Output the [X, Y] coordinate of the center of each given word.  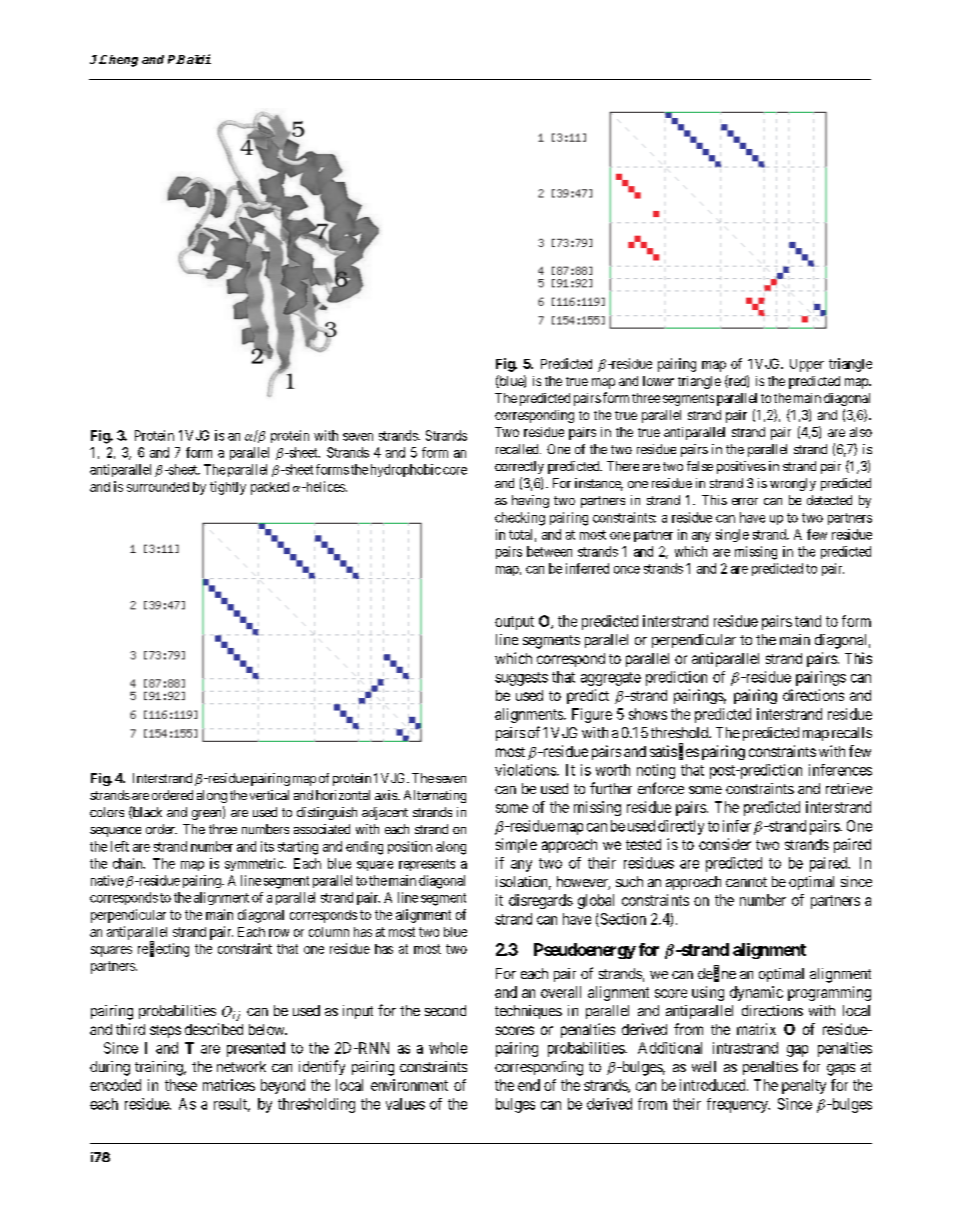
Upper [807, 365]
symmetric [255, 864]
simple [516, 845]
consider [725, 844]
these [181, 1085]
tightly [228, 488]
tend [808, 621]
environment [409, 1085]
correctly [519, 467]
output [514, 623]
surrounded [158, 487]
